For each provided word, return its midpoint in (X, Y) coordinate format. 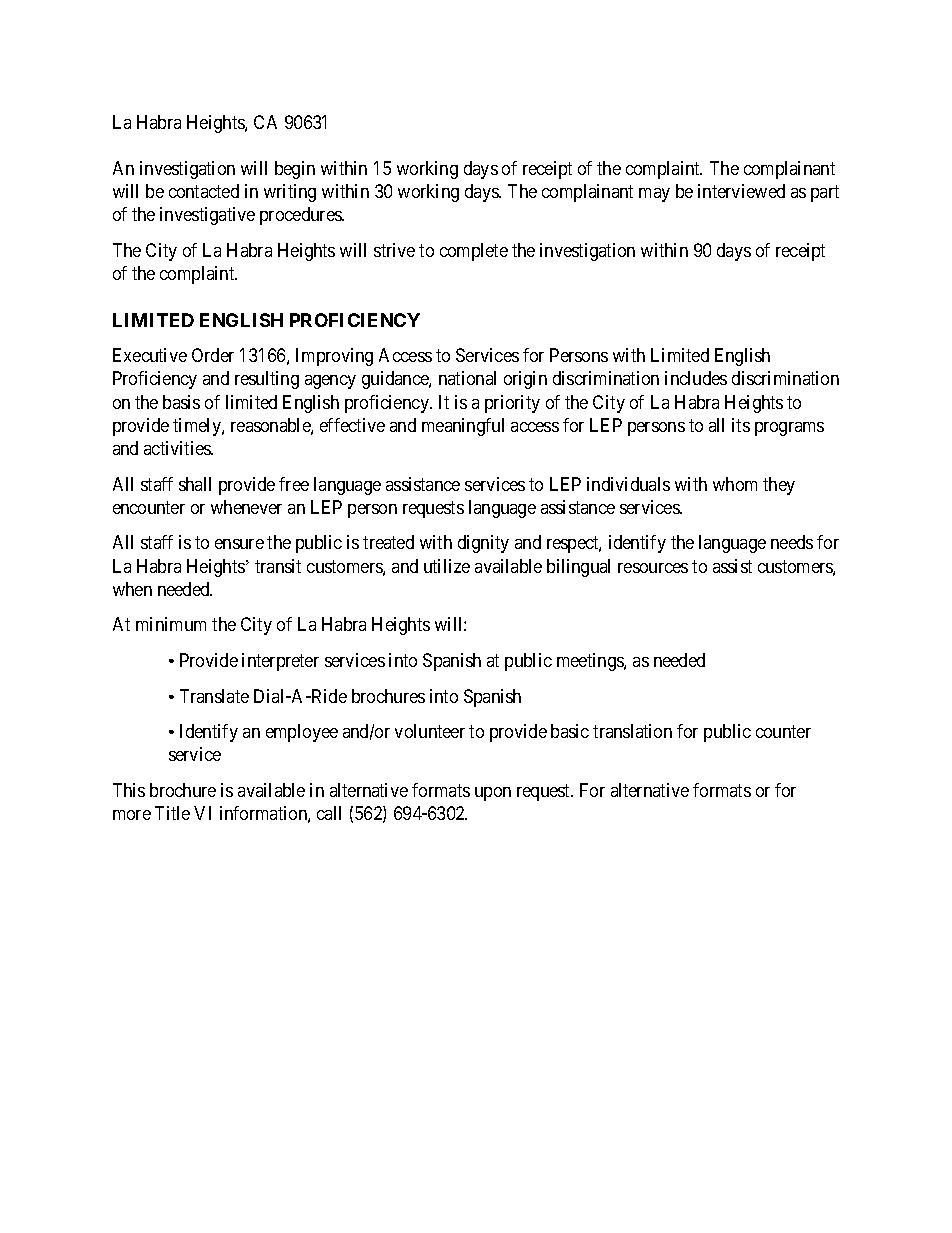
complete (474, 252)
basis (181, 402)
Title (172, 813)
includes (696, 378)
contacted (204, 191)
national (467, 378)
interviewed (741, 191)
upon (493, 794)
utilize (447, 566)
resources (653, 568)
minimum (171, 624)
